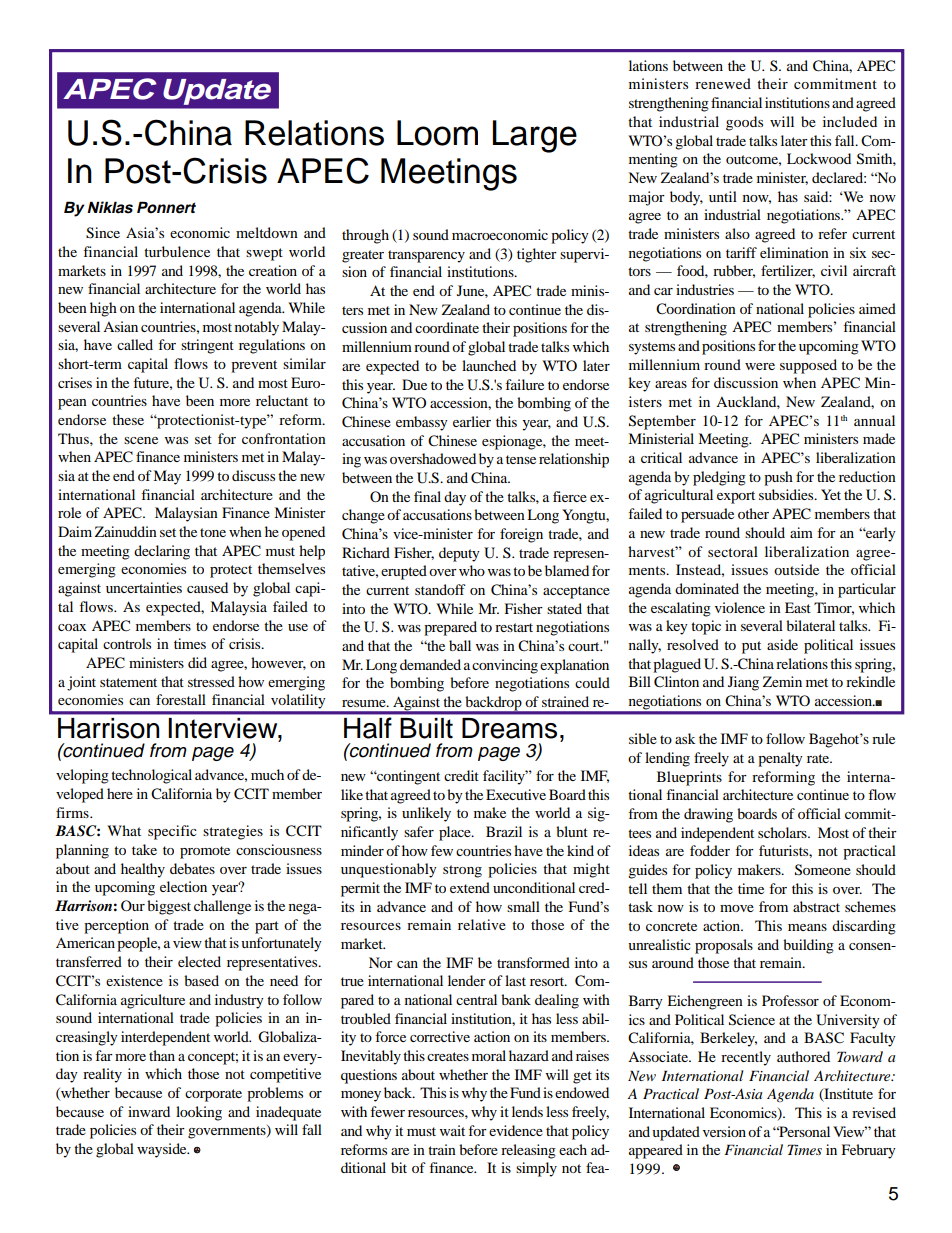 The height and width of the image is (1233, 952). What do you see at coordinates (744, 123) in the image?
I see `goods` at bounding box center [744, 123].
